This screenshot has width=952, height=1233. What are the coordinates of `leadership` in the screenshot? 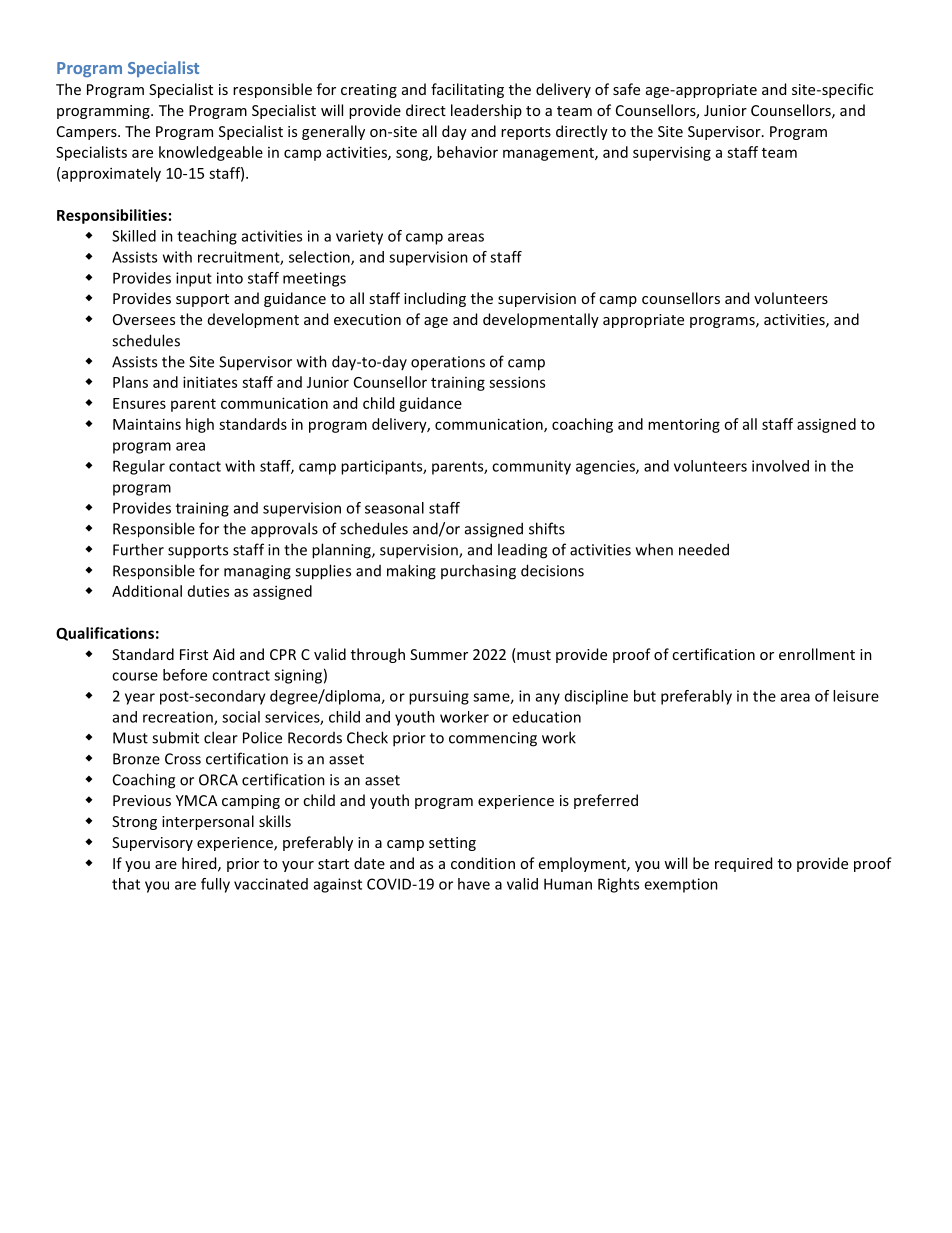 It's located at (486, 111).
